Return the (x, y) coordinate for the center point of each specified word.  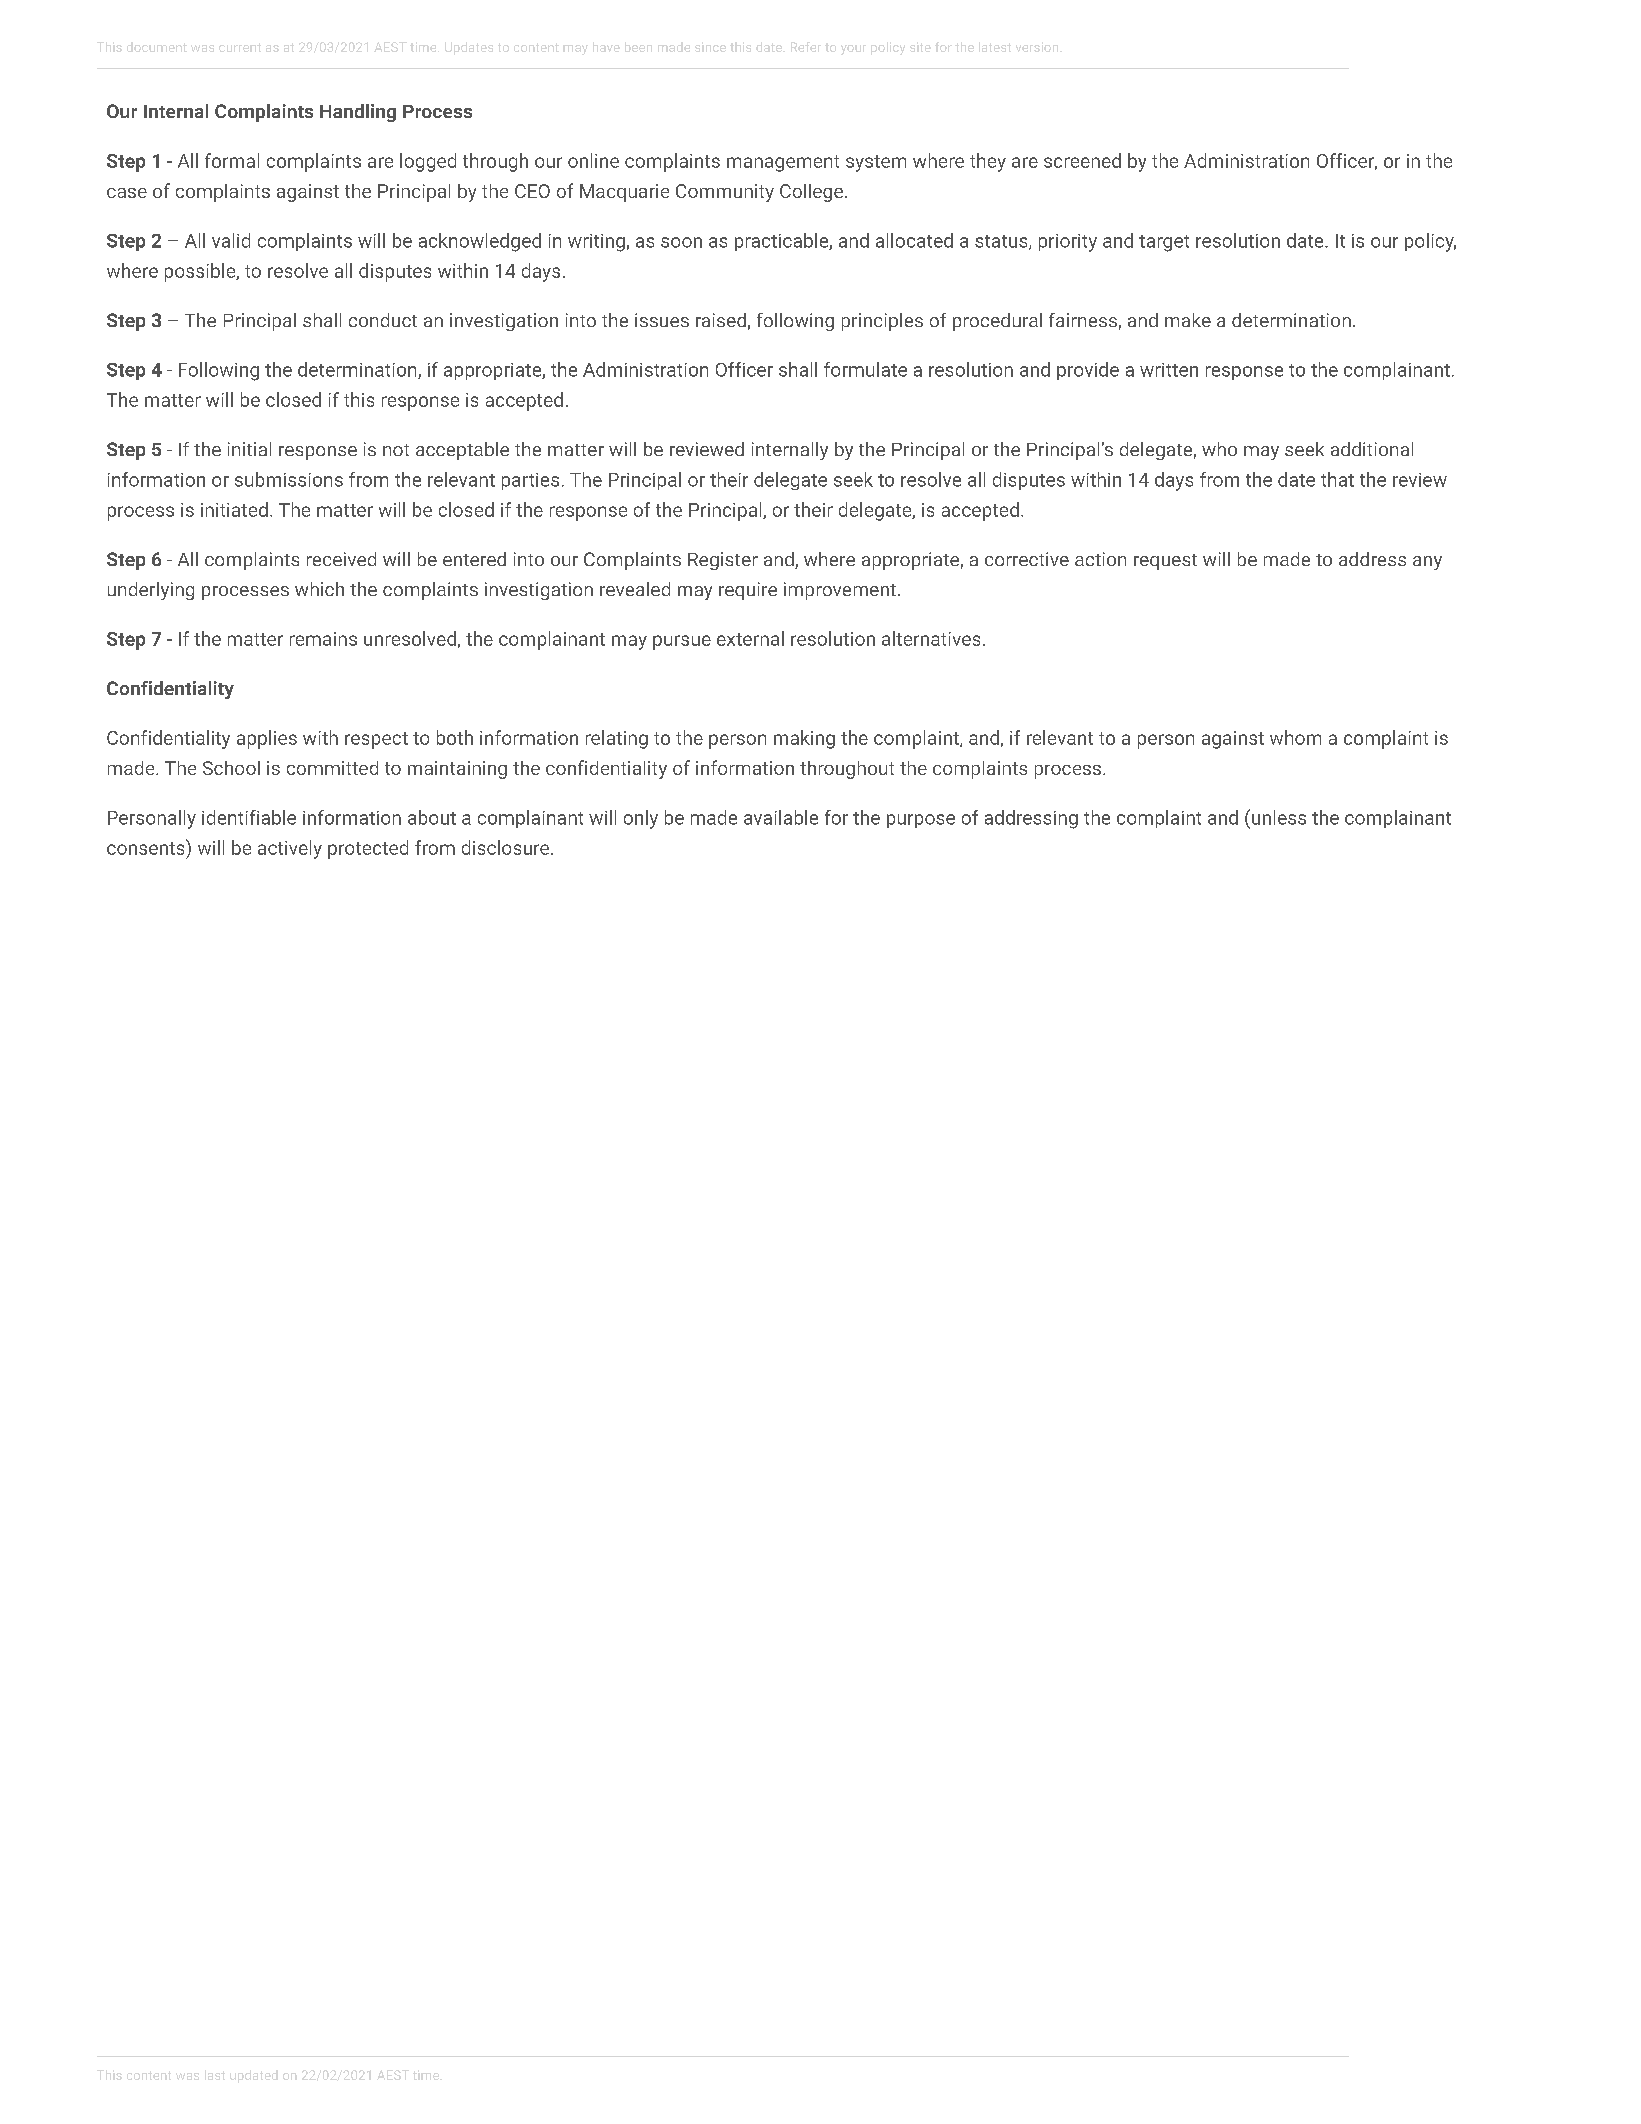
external (750, 638)
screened (1082, 160)
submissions (289, 479)
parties (530, 481)
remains (323, 639)
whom (1295, 737)
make (1188, 320)
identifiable (249, 817)
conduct (383, 320)
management (783, 163)
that (1337, 479)
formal (232, 160)
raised (721, 320)
